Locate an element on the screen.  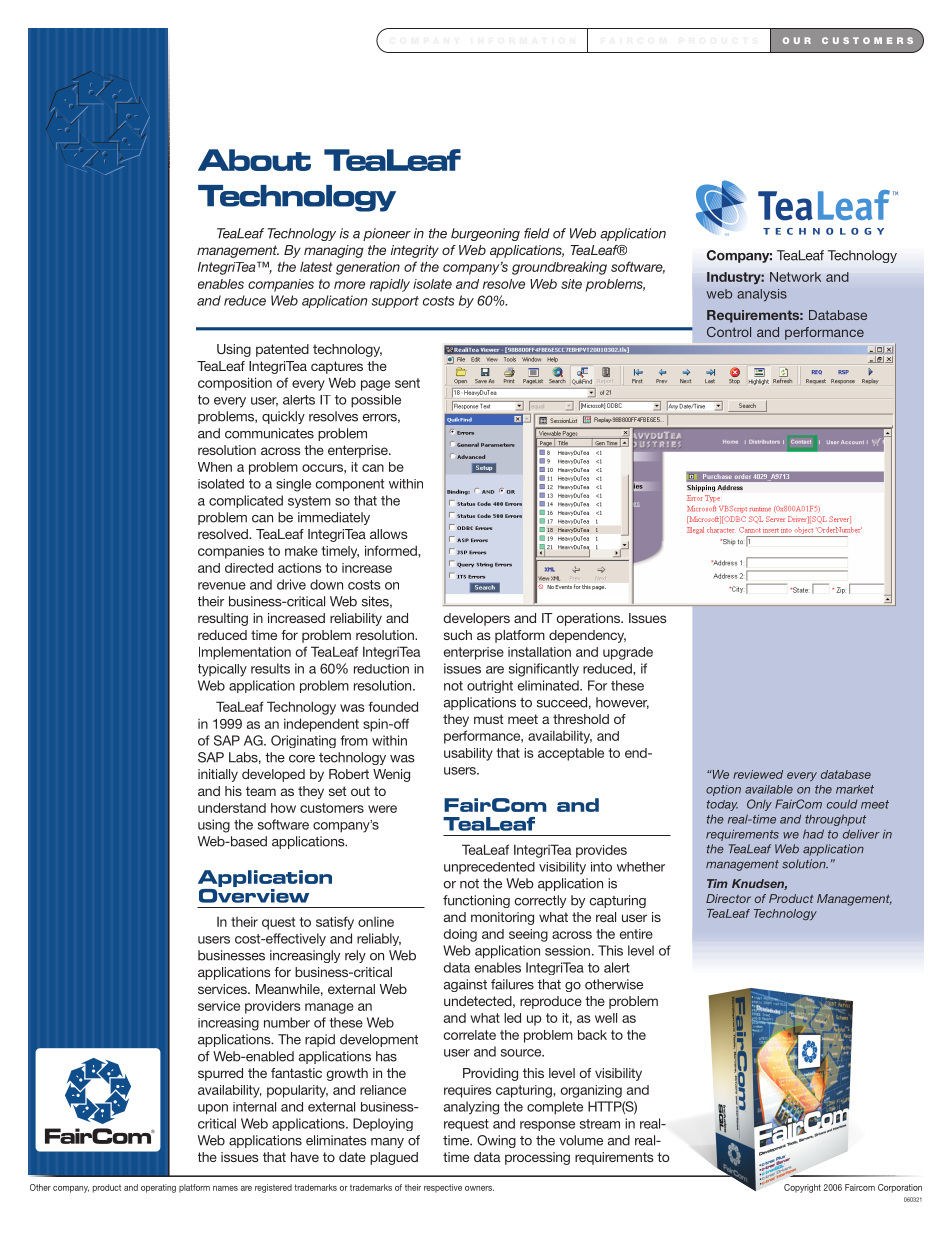
names is located at coordinates (225, 1188).
